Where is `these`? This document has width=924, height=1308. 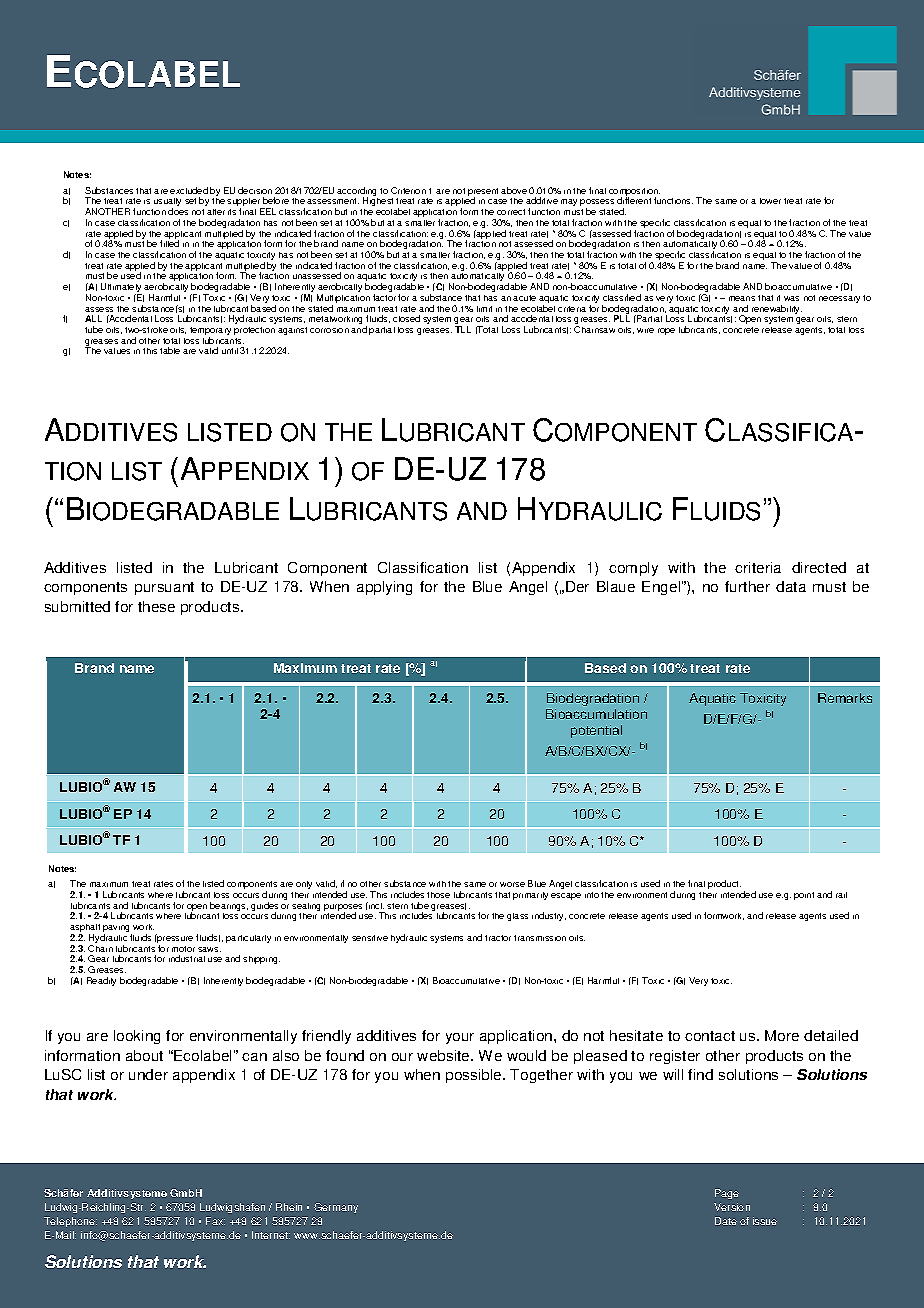
these is located at coordinates (156, 606).
